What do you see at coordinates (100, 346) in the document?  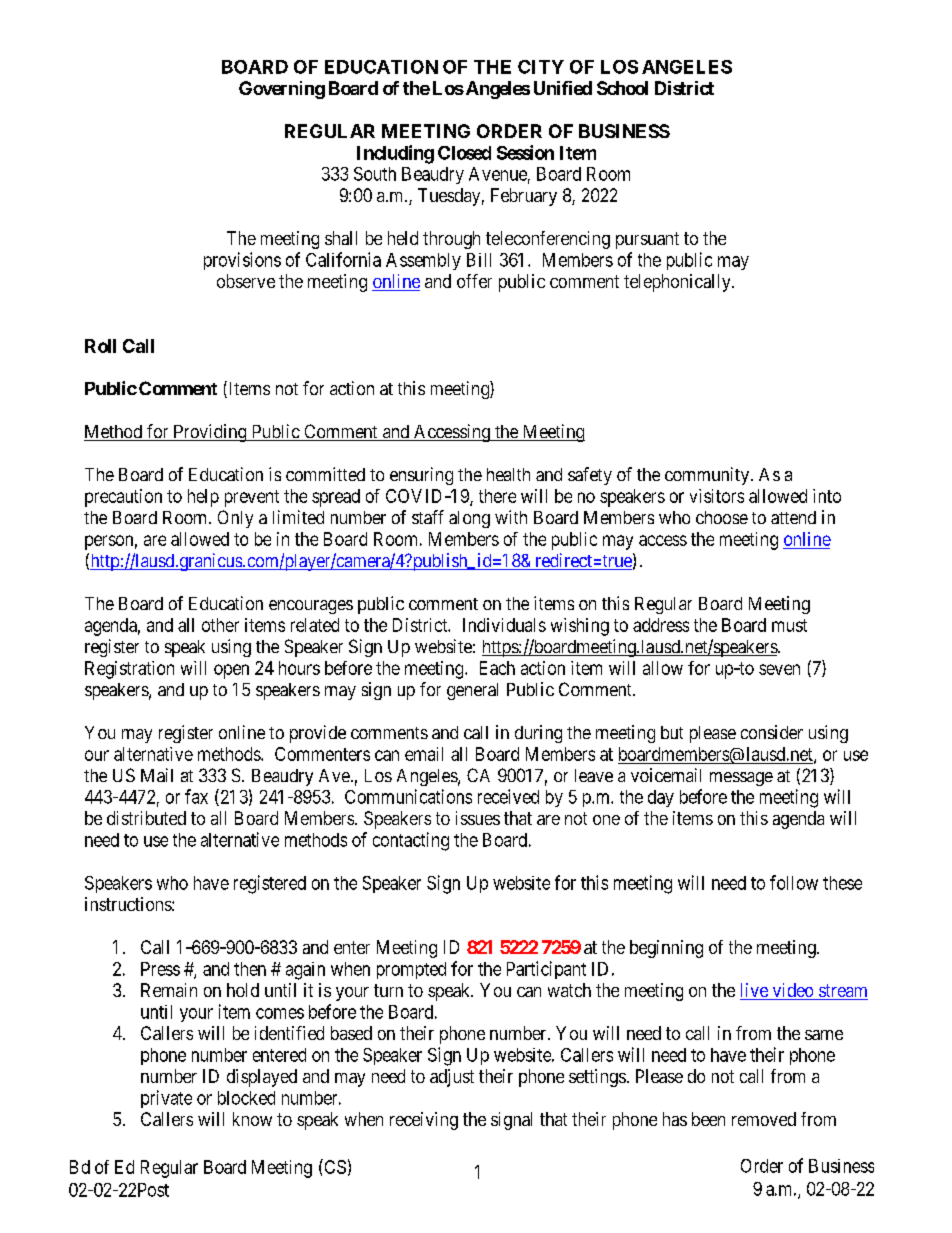 I see `Roll` at bounding box center [100, 346].
